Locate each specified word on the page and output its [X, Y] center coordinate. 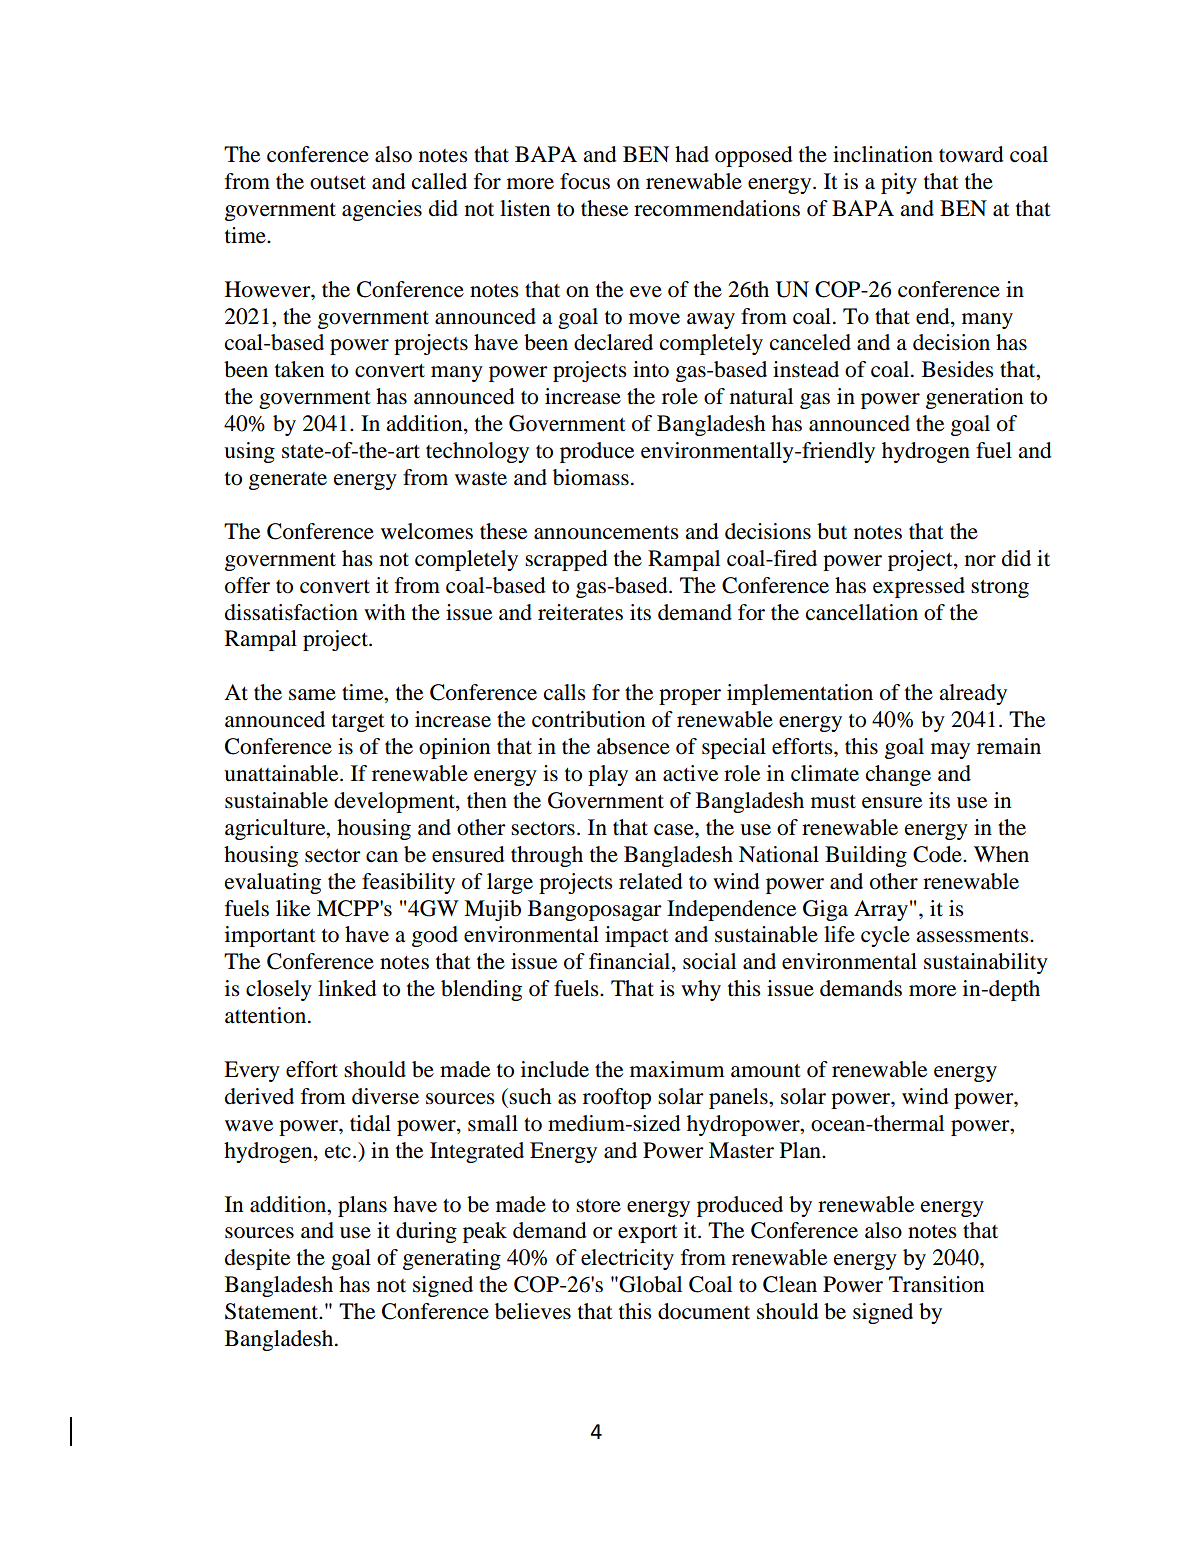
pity [899, 183]
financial [631, 962]
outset [338, 183]
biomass [591, 477]
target [358, 723]
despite [257, 1259]
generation [974, 398]
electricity [627, 1259]
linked [347, 988]
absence [633, 746]
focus [585, 181]
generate [288, 481]
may [950, 751]
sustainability [986, 963]
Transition [936, 1284]
